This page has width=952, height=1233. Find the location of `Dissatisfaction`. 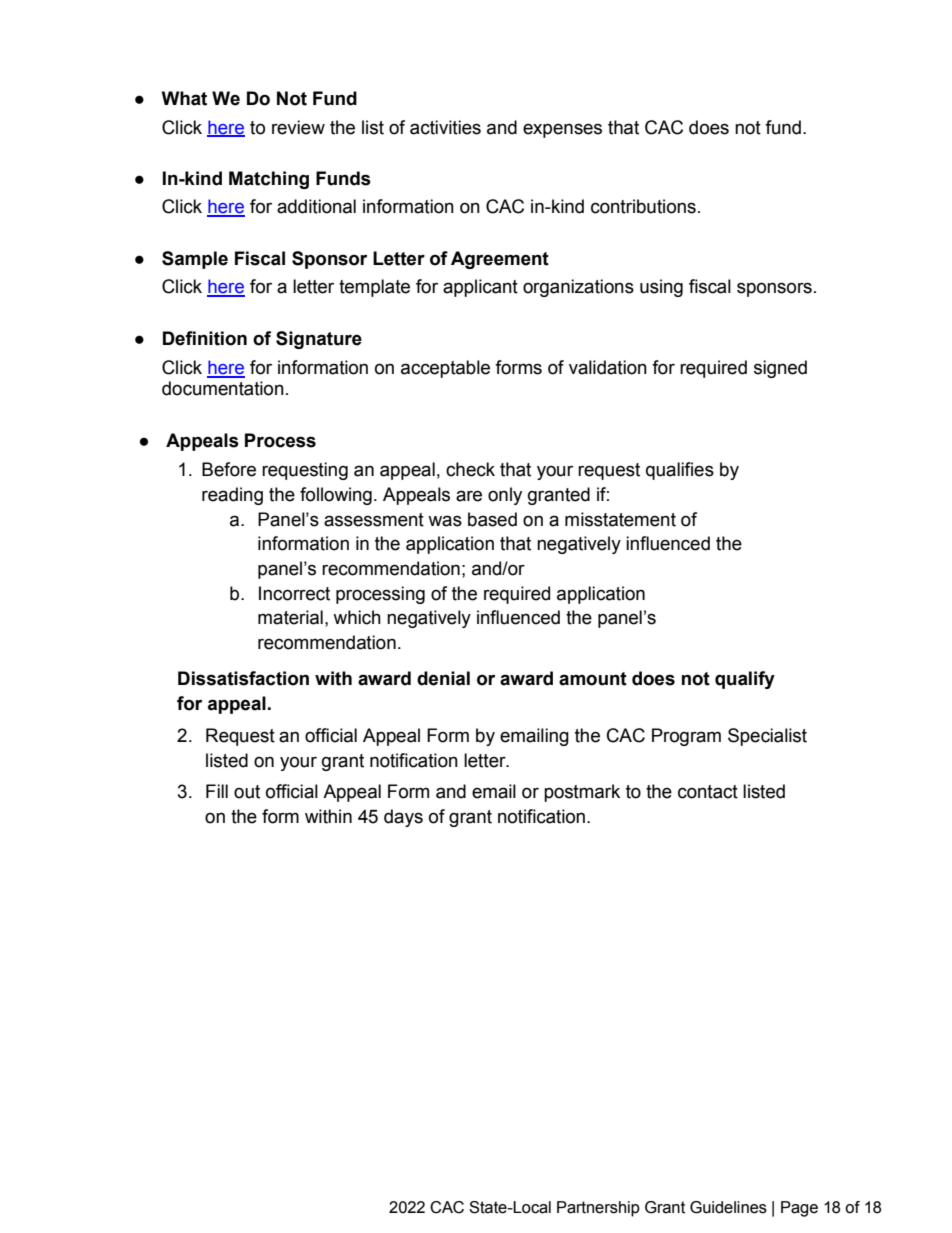

Dissatisfaction is located at coordinates (243, 678).
